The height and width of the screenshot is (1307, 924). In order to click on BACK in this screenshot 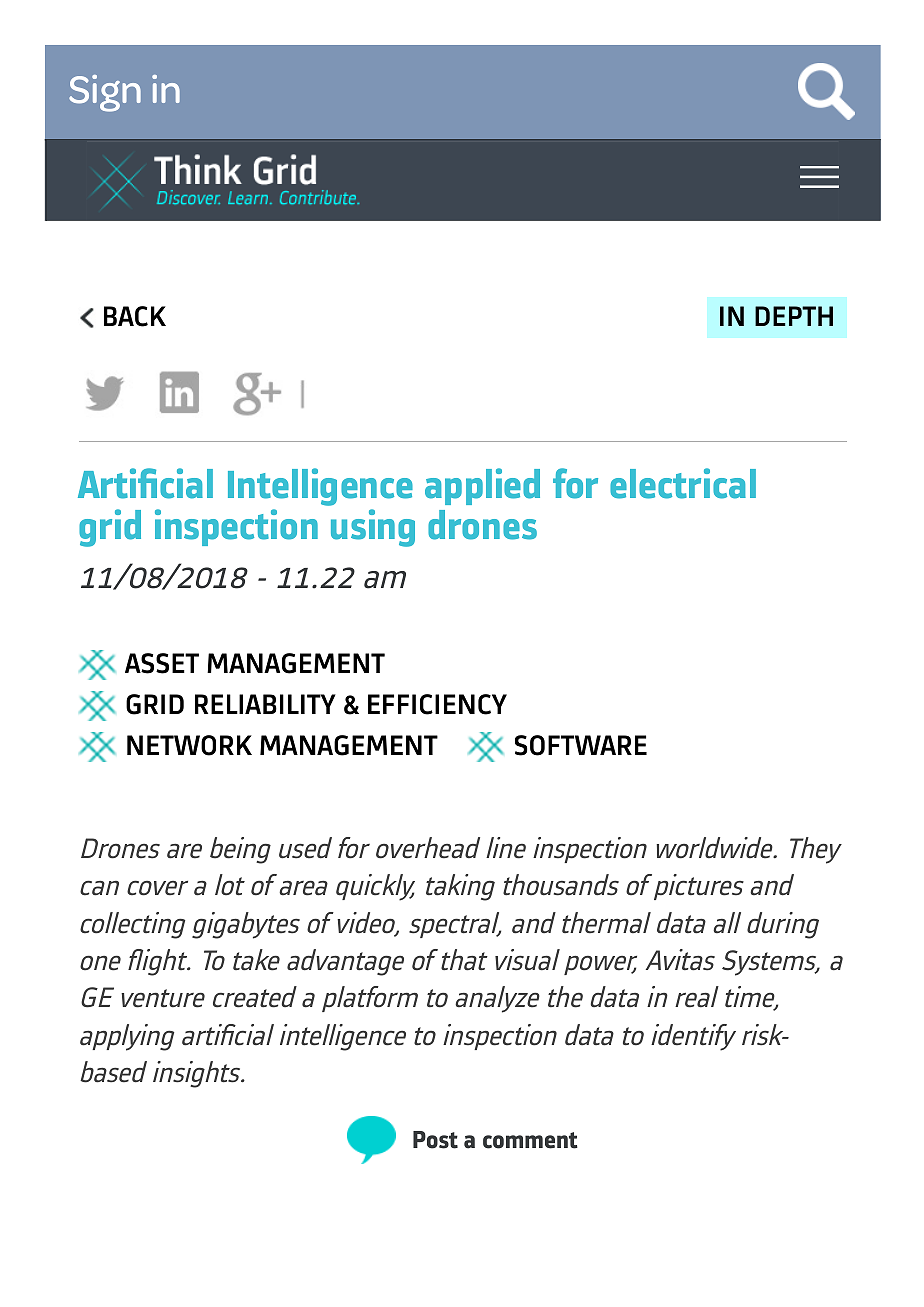, I will do `click(135, 316)`.
